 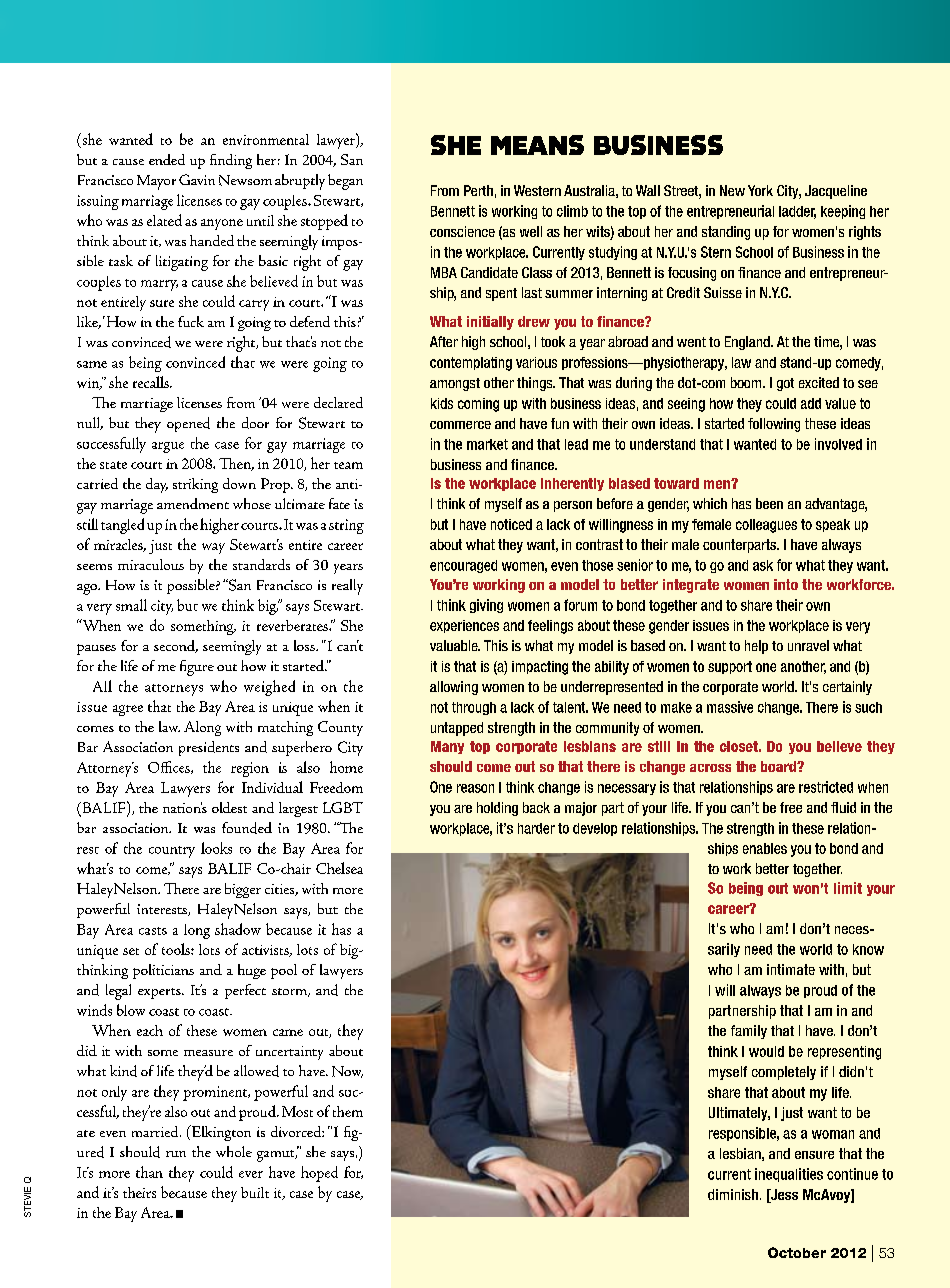 What do you see at coordinates (791, 969) in the page?
I see `intimate` at bounding box center [791, 969].
